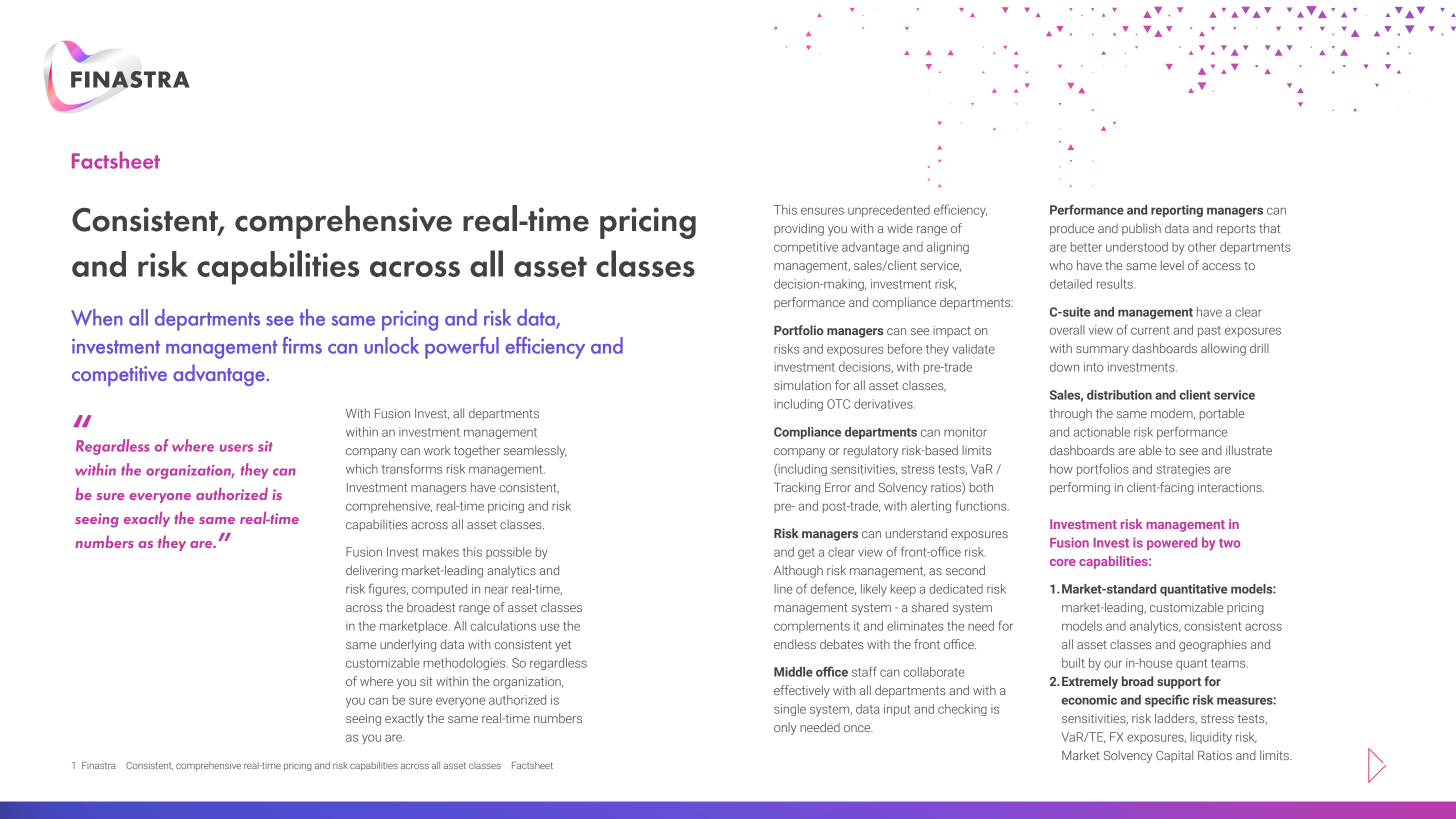  I want to click on delivering, so click(372, 571).
